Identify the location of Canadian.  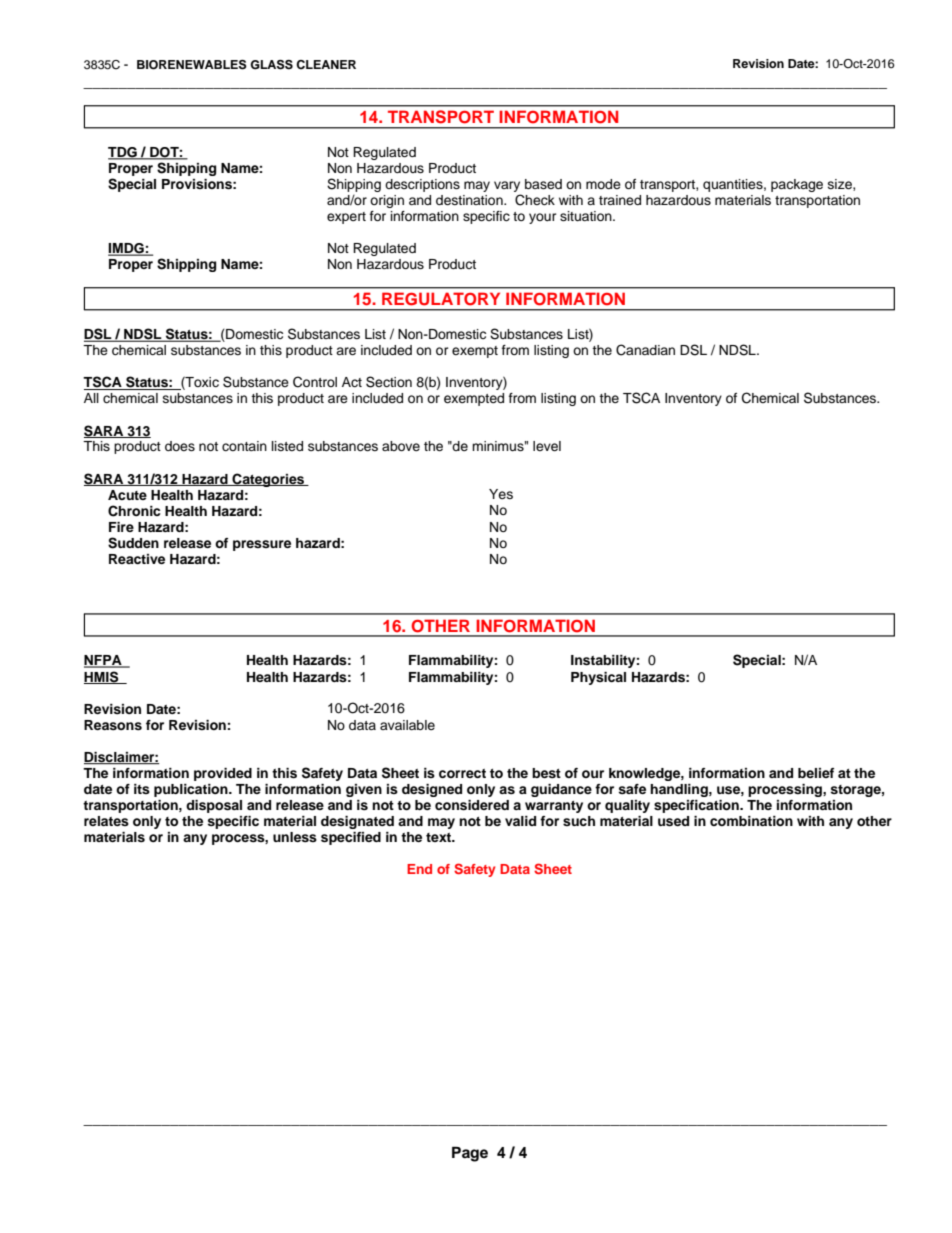
(645, 350).
